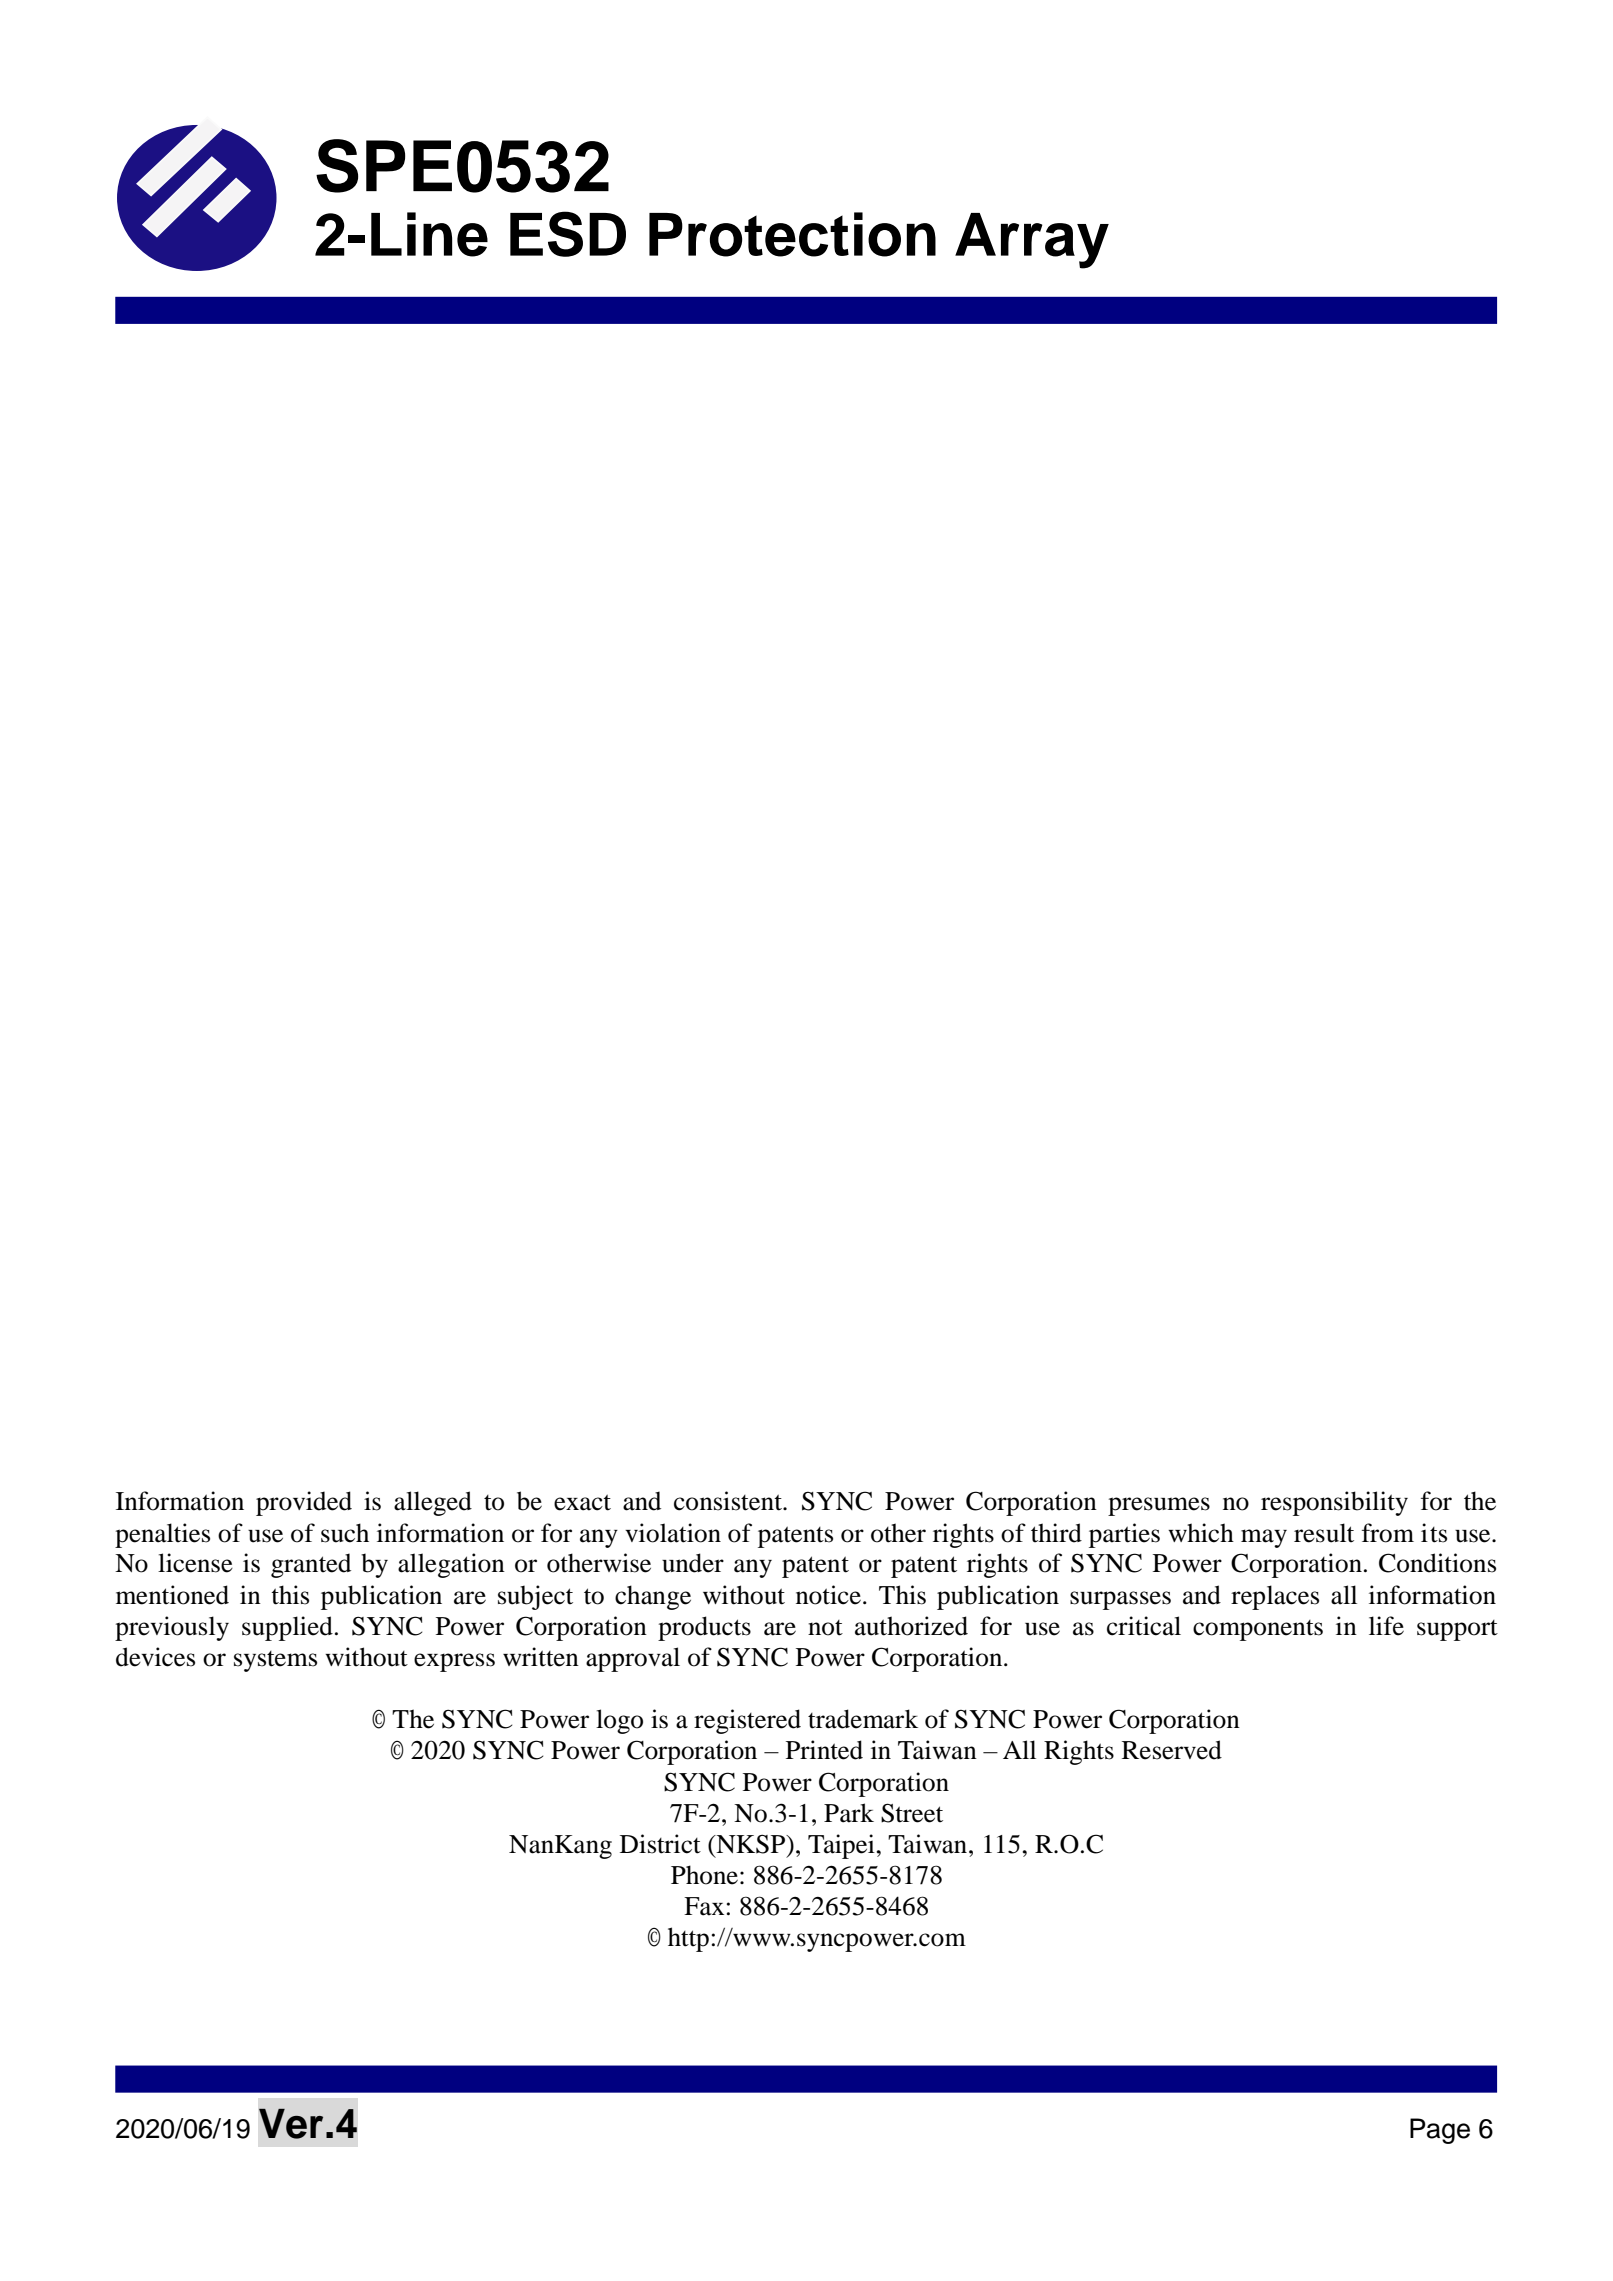 The image size is (1613, 2281). What do you see at coordinates (1032, 241) in the screenshot?
I see `Array` at bounding box center [1032, 241].
